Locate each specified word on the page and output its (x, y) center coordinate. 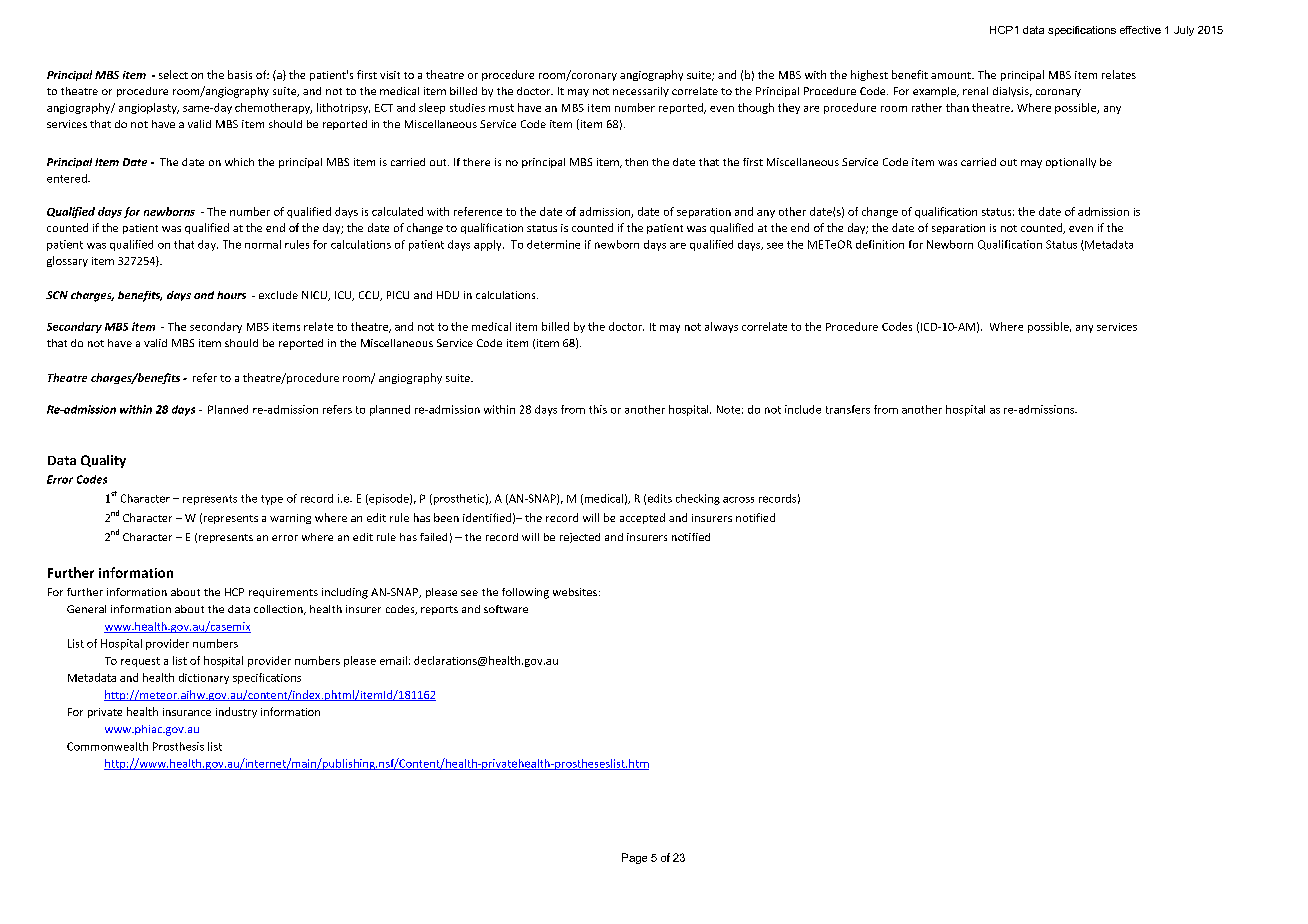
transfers (848, 409)
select (173, 74)
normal (263, 244)
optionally (1071, 163)
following (525, 593)
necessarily (641, 92)
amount (952, 75)
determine (553, 244)
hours (231, 295)
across (738, 500)
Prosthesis (178, 746)
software (506, 609)
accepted (642, 518)
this (598, 409)
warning (290, 519)
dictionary (204, 678)
